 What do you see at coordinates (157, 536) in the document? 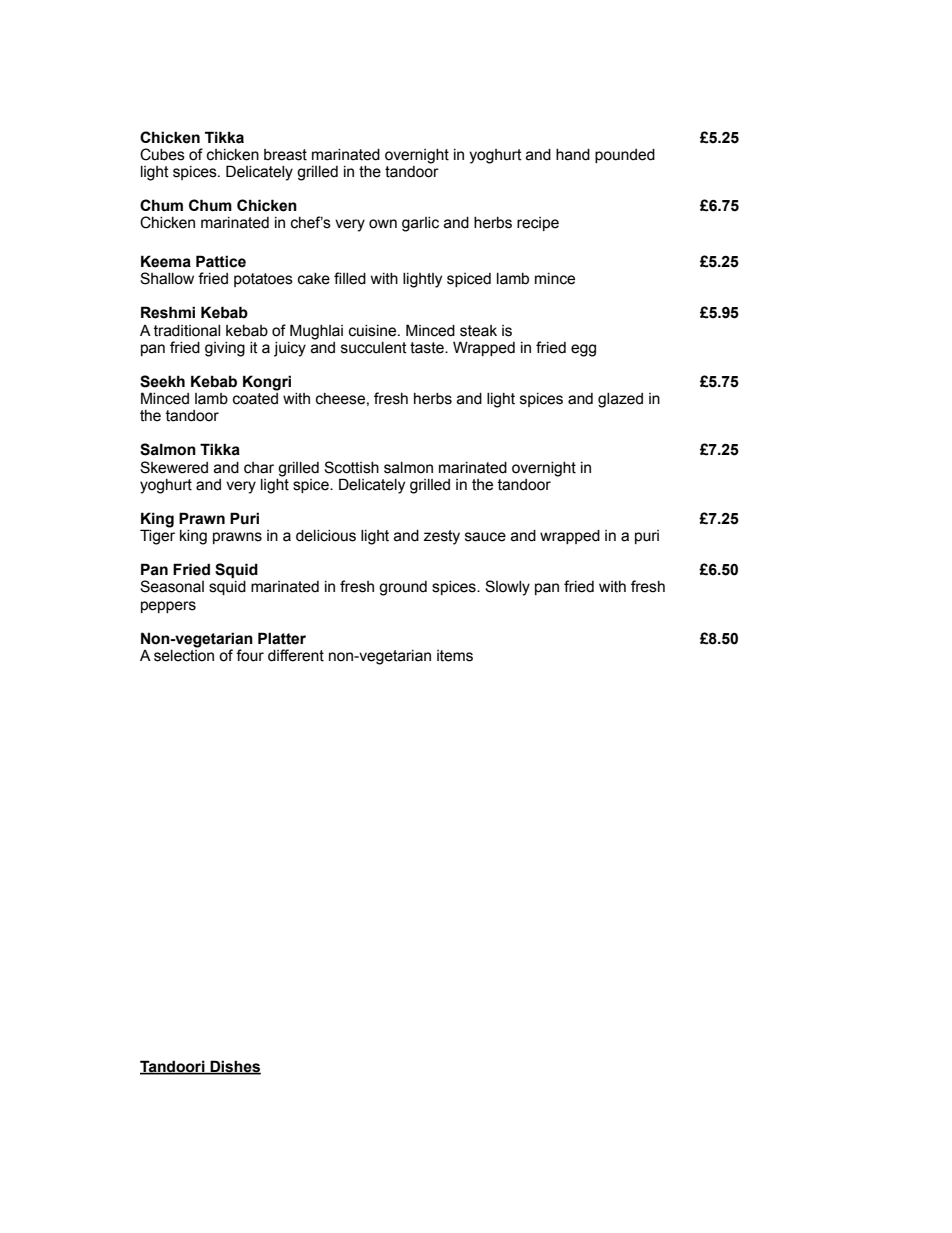
I see `Tiger` at bounding box center [157, 536].
